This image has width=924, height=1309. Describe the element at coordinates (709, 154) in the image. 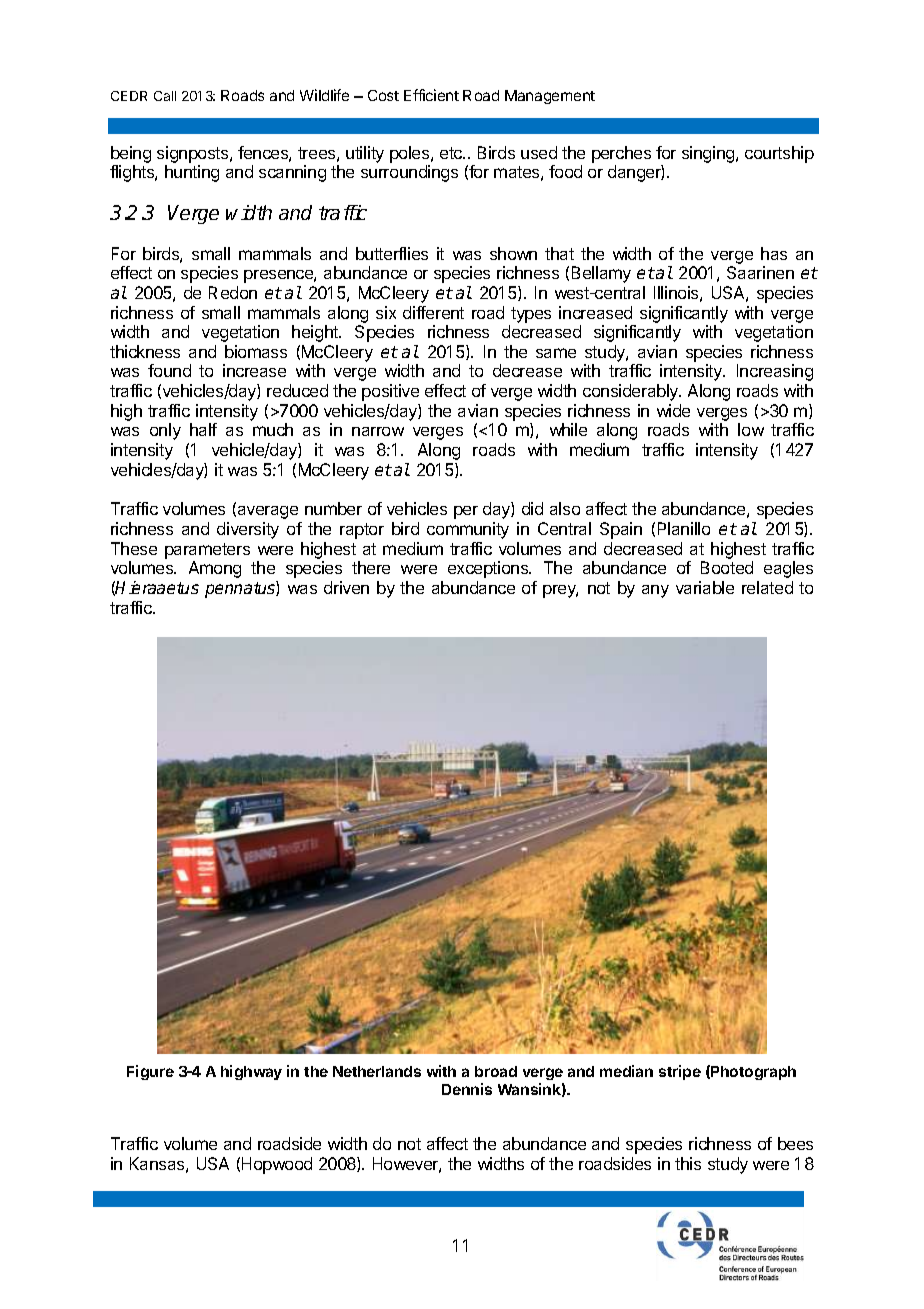

I see `singing` at that location.
